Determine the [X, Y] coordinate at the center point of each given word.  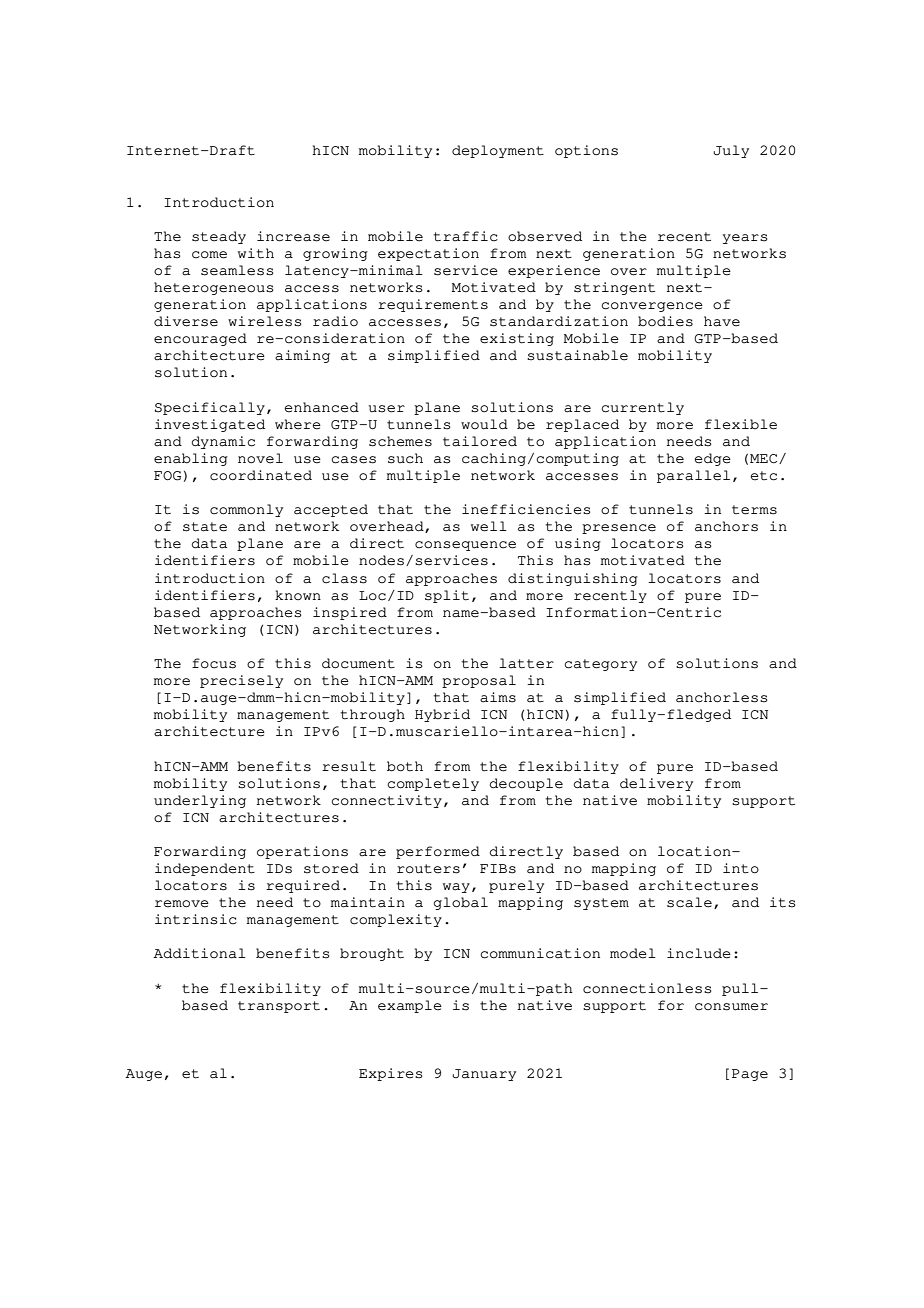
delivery [656, 784]
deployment [498, 151]
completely [433, 784]
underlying [200, 801]
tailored [480, 441]
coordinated [261, 475]
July [731, 151]
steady [219, 237]
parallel [693, 476]
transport [279, 1007]
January [484, 1075]
